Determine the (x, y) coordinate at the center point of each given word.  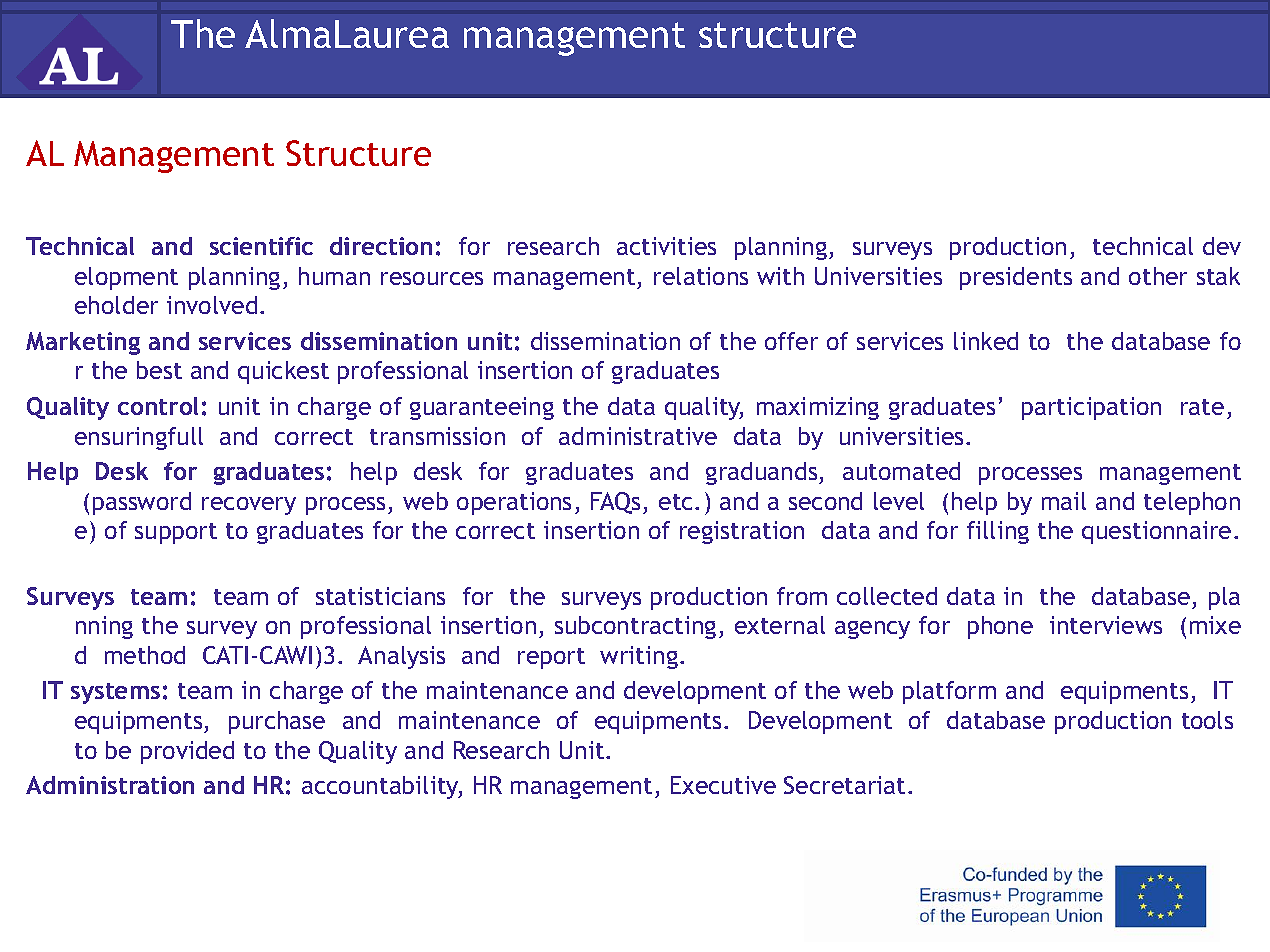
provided (187, 752)
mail (1064, 501)
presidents (1016, 278)
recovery (249, 506)
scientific (261, 246)
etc (677, 502)
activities (666, 246)
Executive (723, 785)
